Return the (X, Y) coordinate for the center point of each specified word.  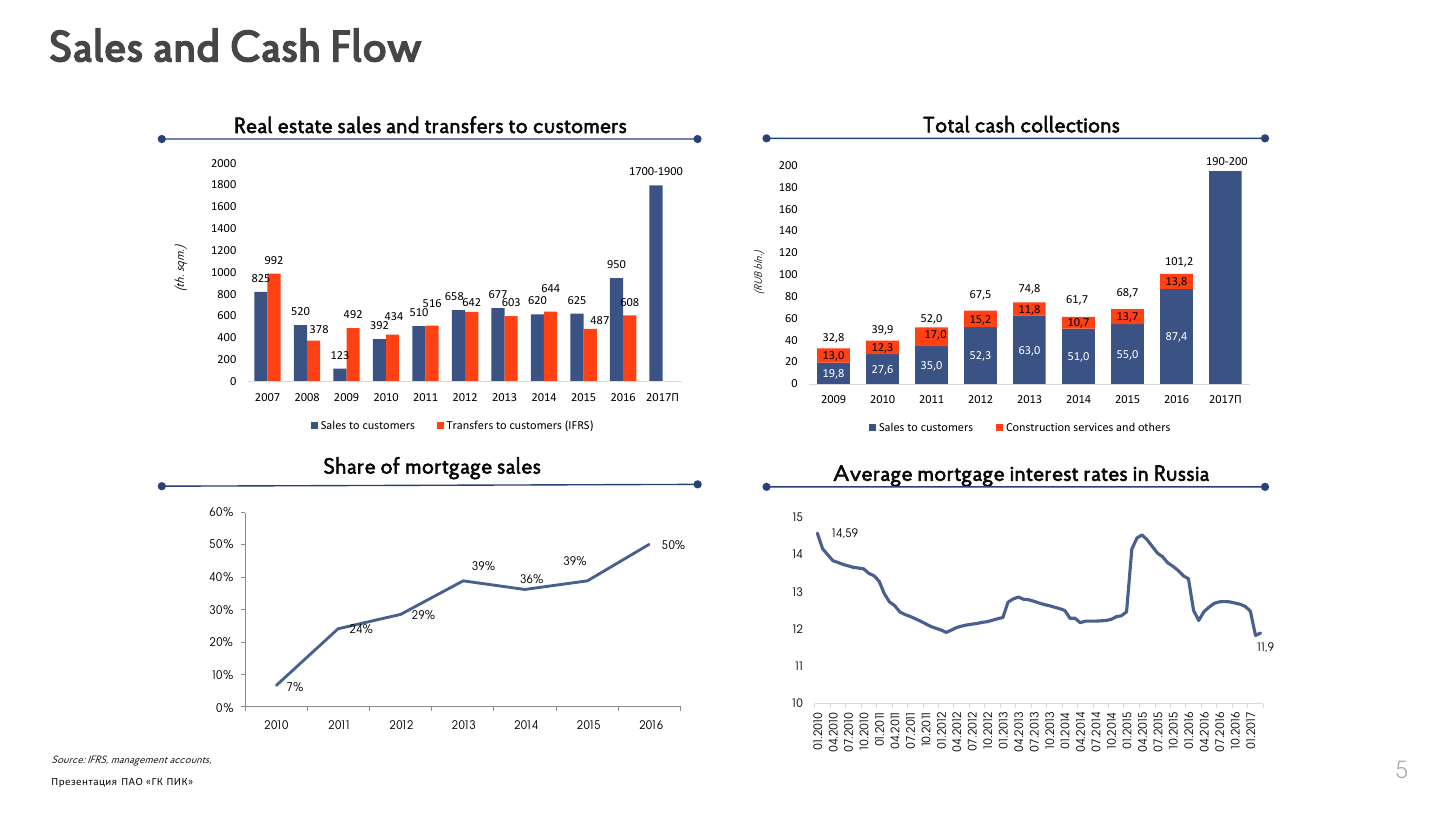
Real (253, 125)
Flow (377, 45)
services (1093, 427)
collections (1070, 124)
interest (1044, 474)
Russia (1182, 473)
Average (872, 476)
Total (946, 124)
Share (349, 465)
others (1154, 426)
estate (305, 127)
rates (1105, 475)
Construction (1038, 427)
